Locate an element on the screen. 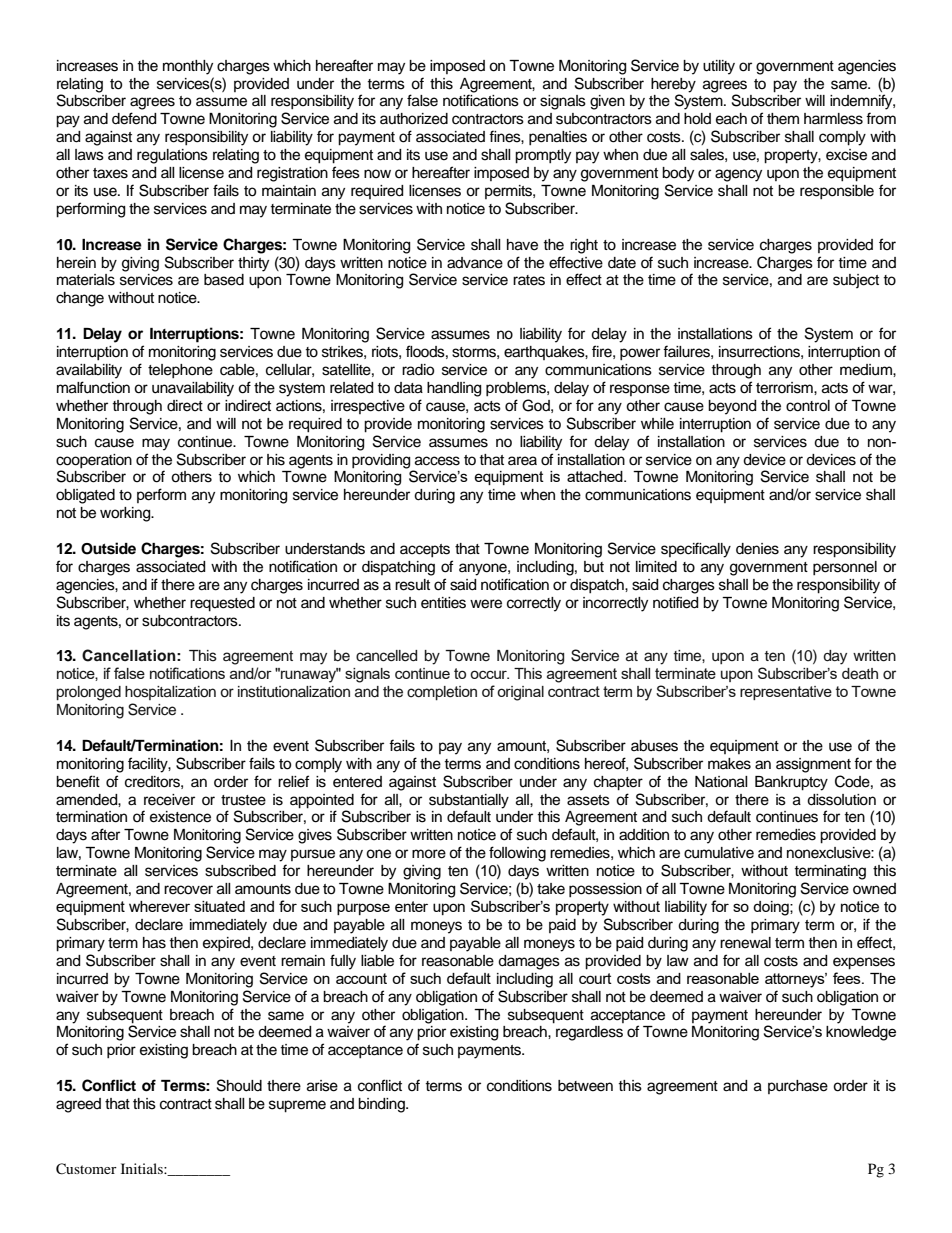 The height and width of the screenshot is (1233, 952). authorized is located at coordinates (414, 119).
